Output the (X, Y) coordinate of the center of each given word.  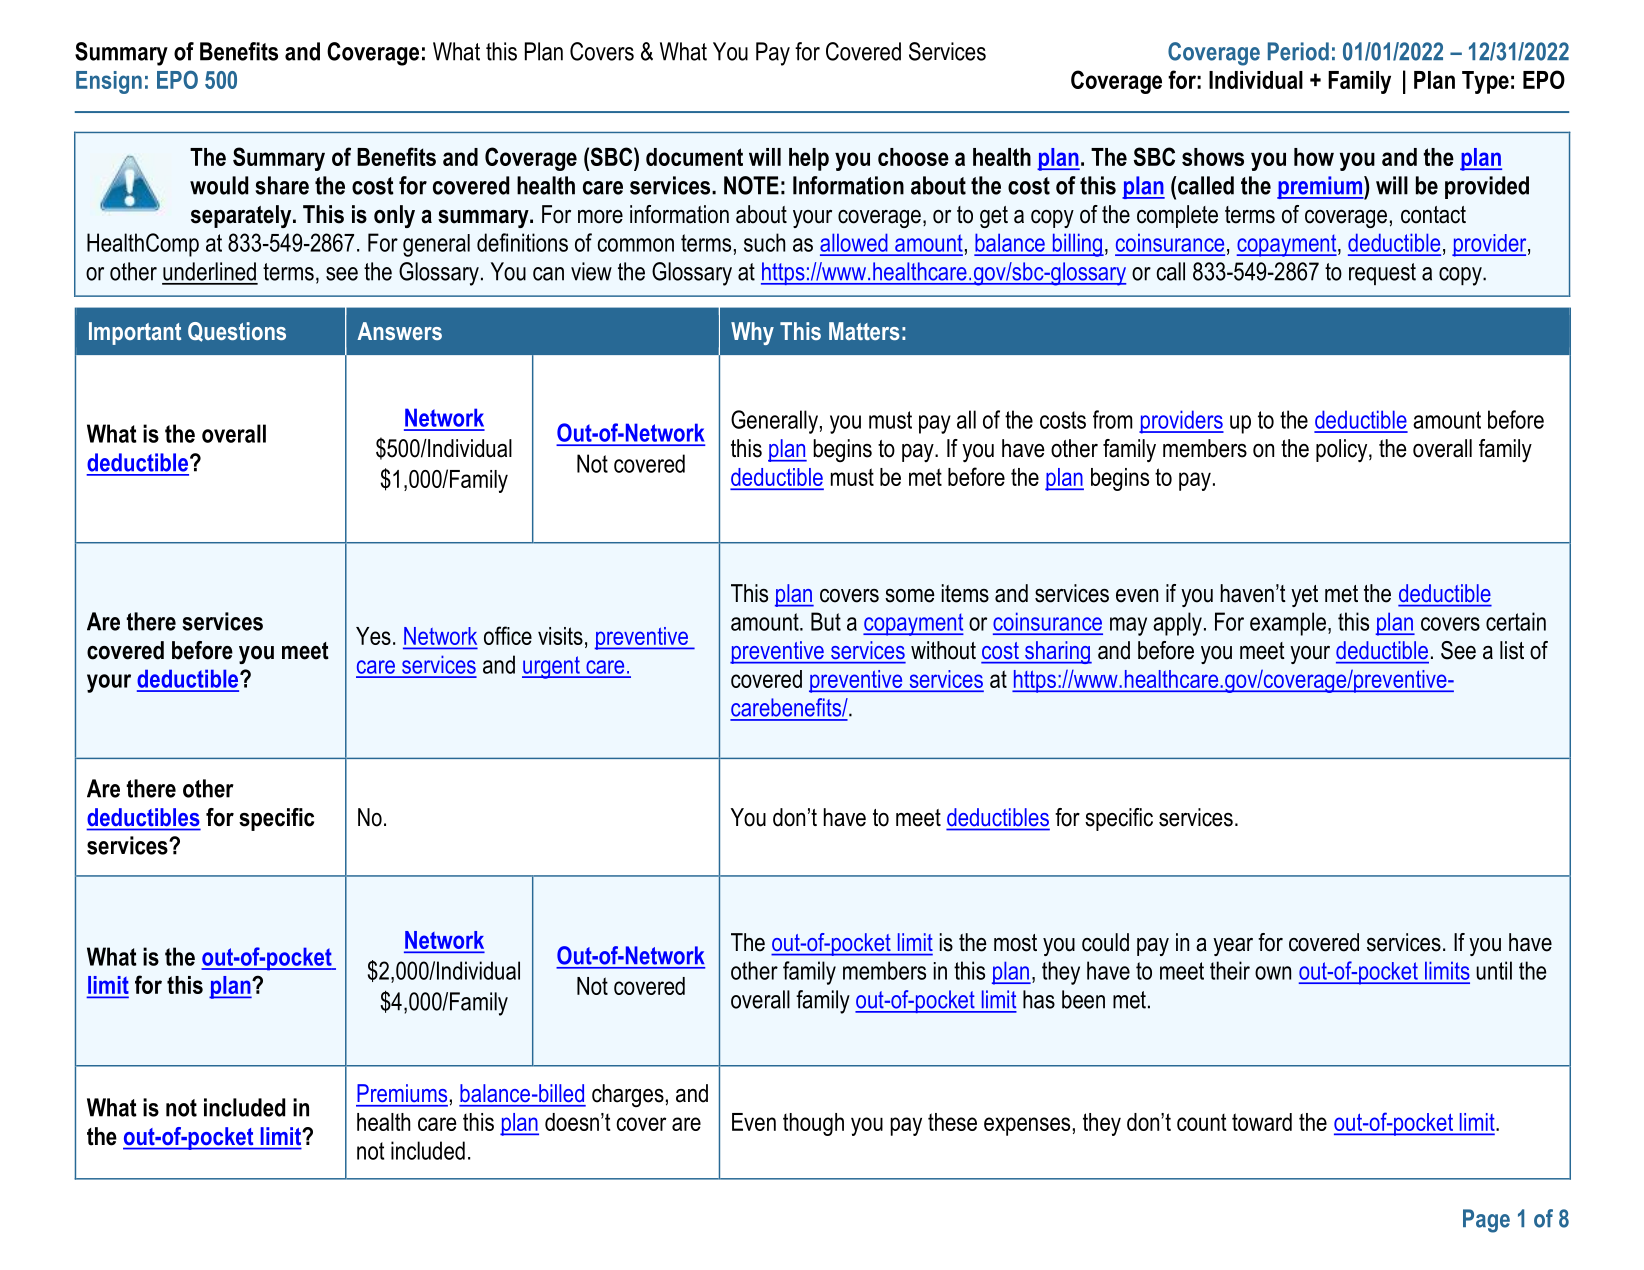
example (1288, 624)
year (1233, 947)
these (952, 1122)
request (1382, 274)
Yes (373, 636)
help (809, 159)
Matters (864, 331)
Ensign (109, 82)
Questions (237, 332)
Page (1486, 1221)
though (813, 1124)
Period (1298, 51)
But (826, 621)
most (1015, 943)
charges (628, 1096)
